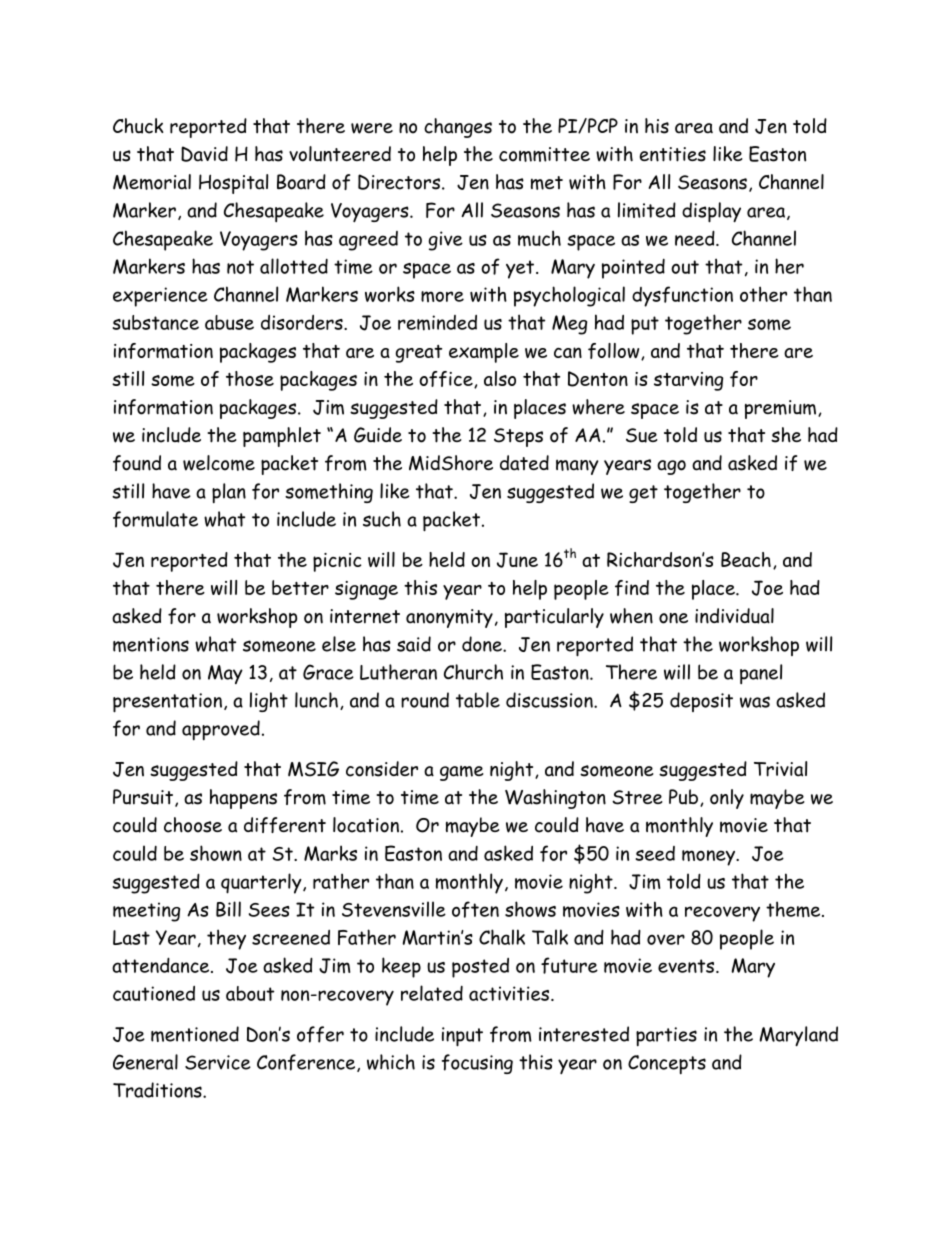 The width and height of the document is (952, 1233). Describe the element at coordinates (250, 378) in the document. I see `those` at that location.
